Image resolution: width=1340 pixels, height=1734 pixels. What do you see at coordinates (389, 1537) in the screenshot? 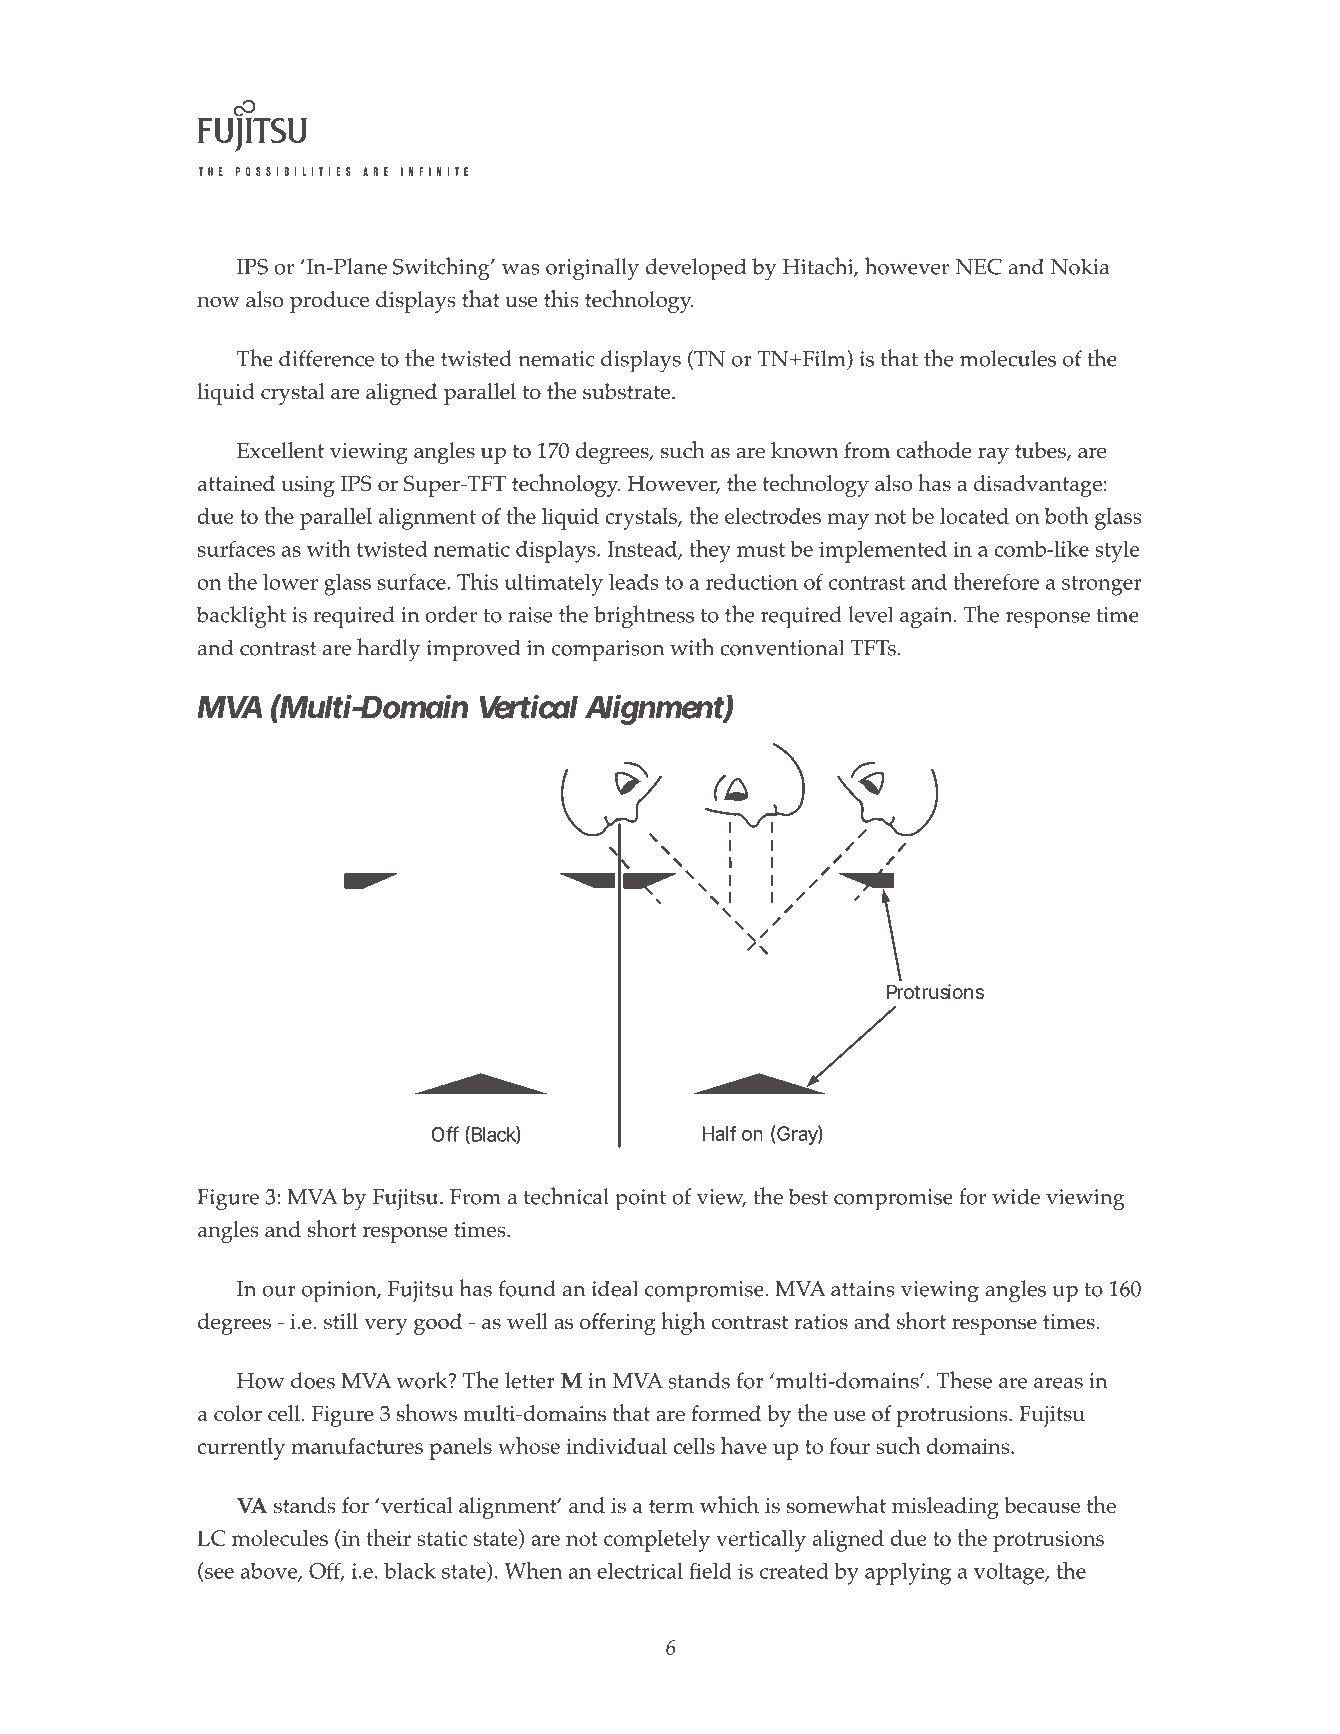
I see `their` at bounding box center [389, 1537].
